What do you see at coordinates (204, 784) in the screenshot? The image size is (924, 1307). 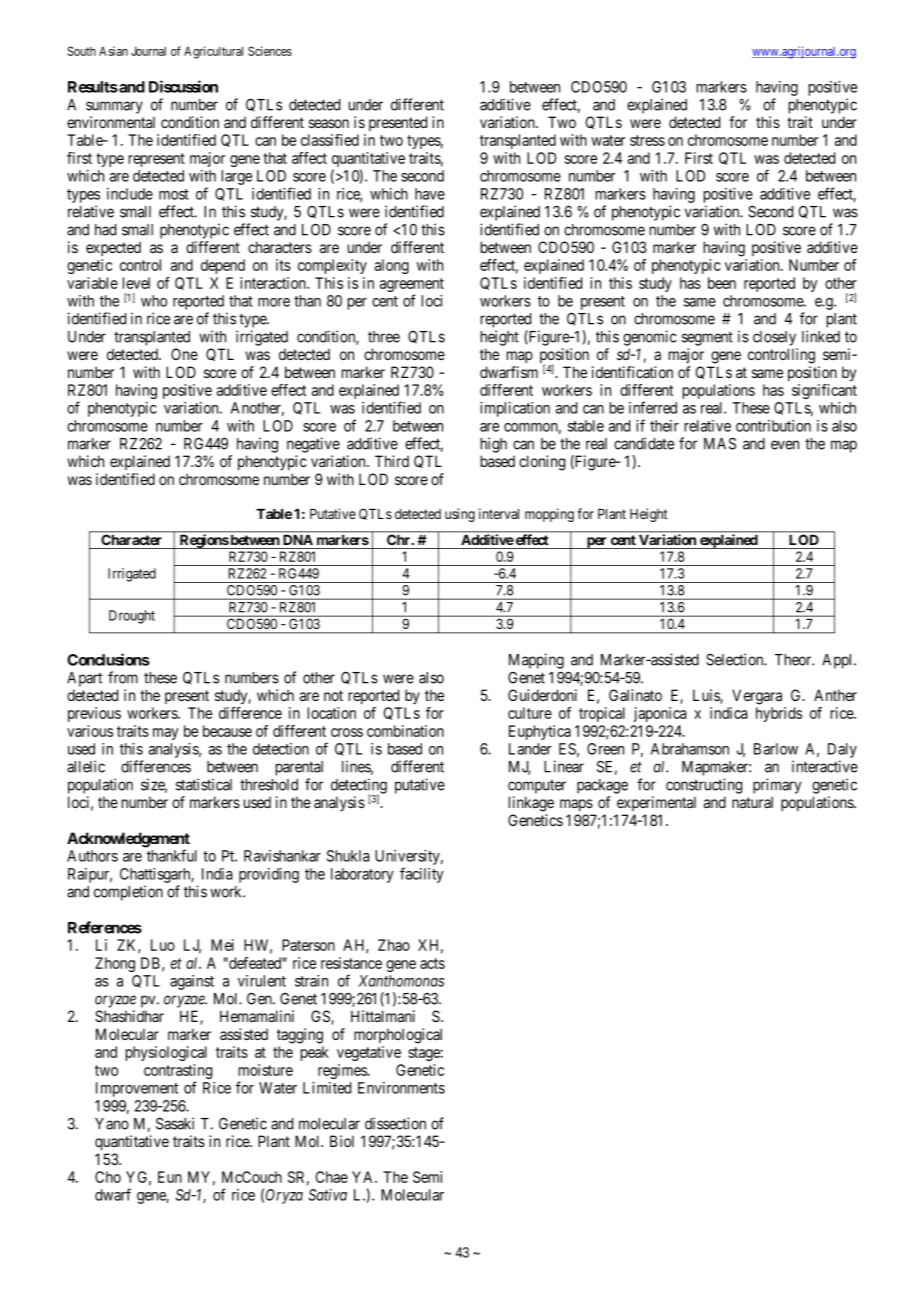 I see `statistical` at bounding box center [204, 784].
